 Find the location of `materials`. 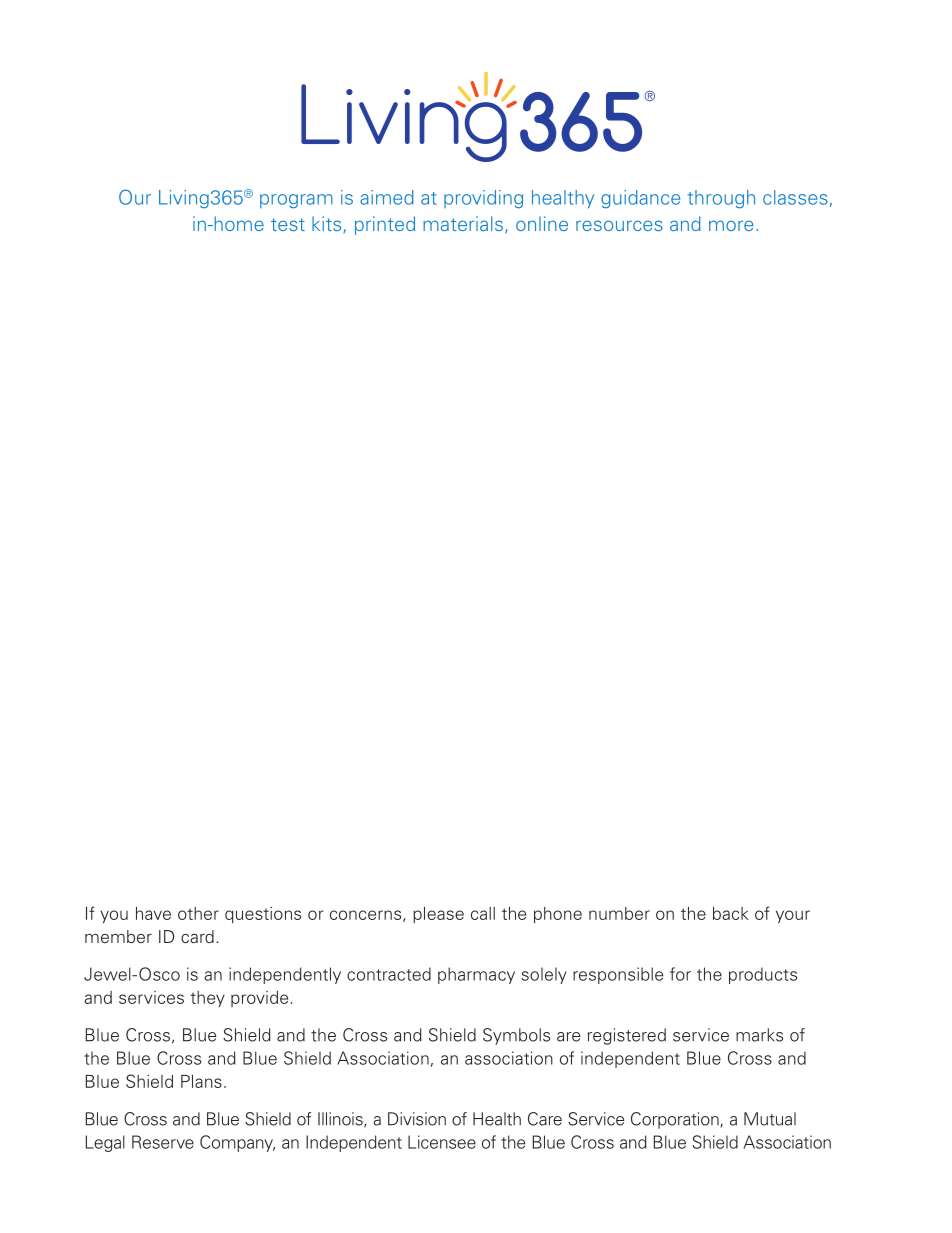

materials is located at coordinates (463, 223).
